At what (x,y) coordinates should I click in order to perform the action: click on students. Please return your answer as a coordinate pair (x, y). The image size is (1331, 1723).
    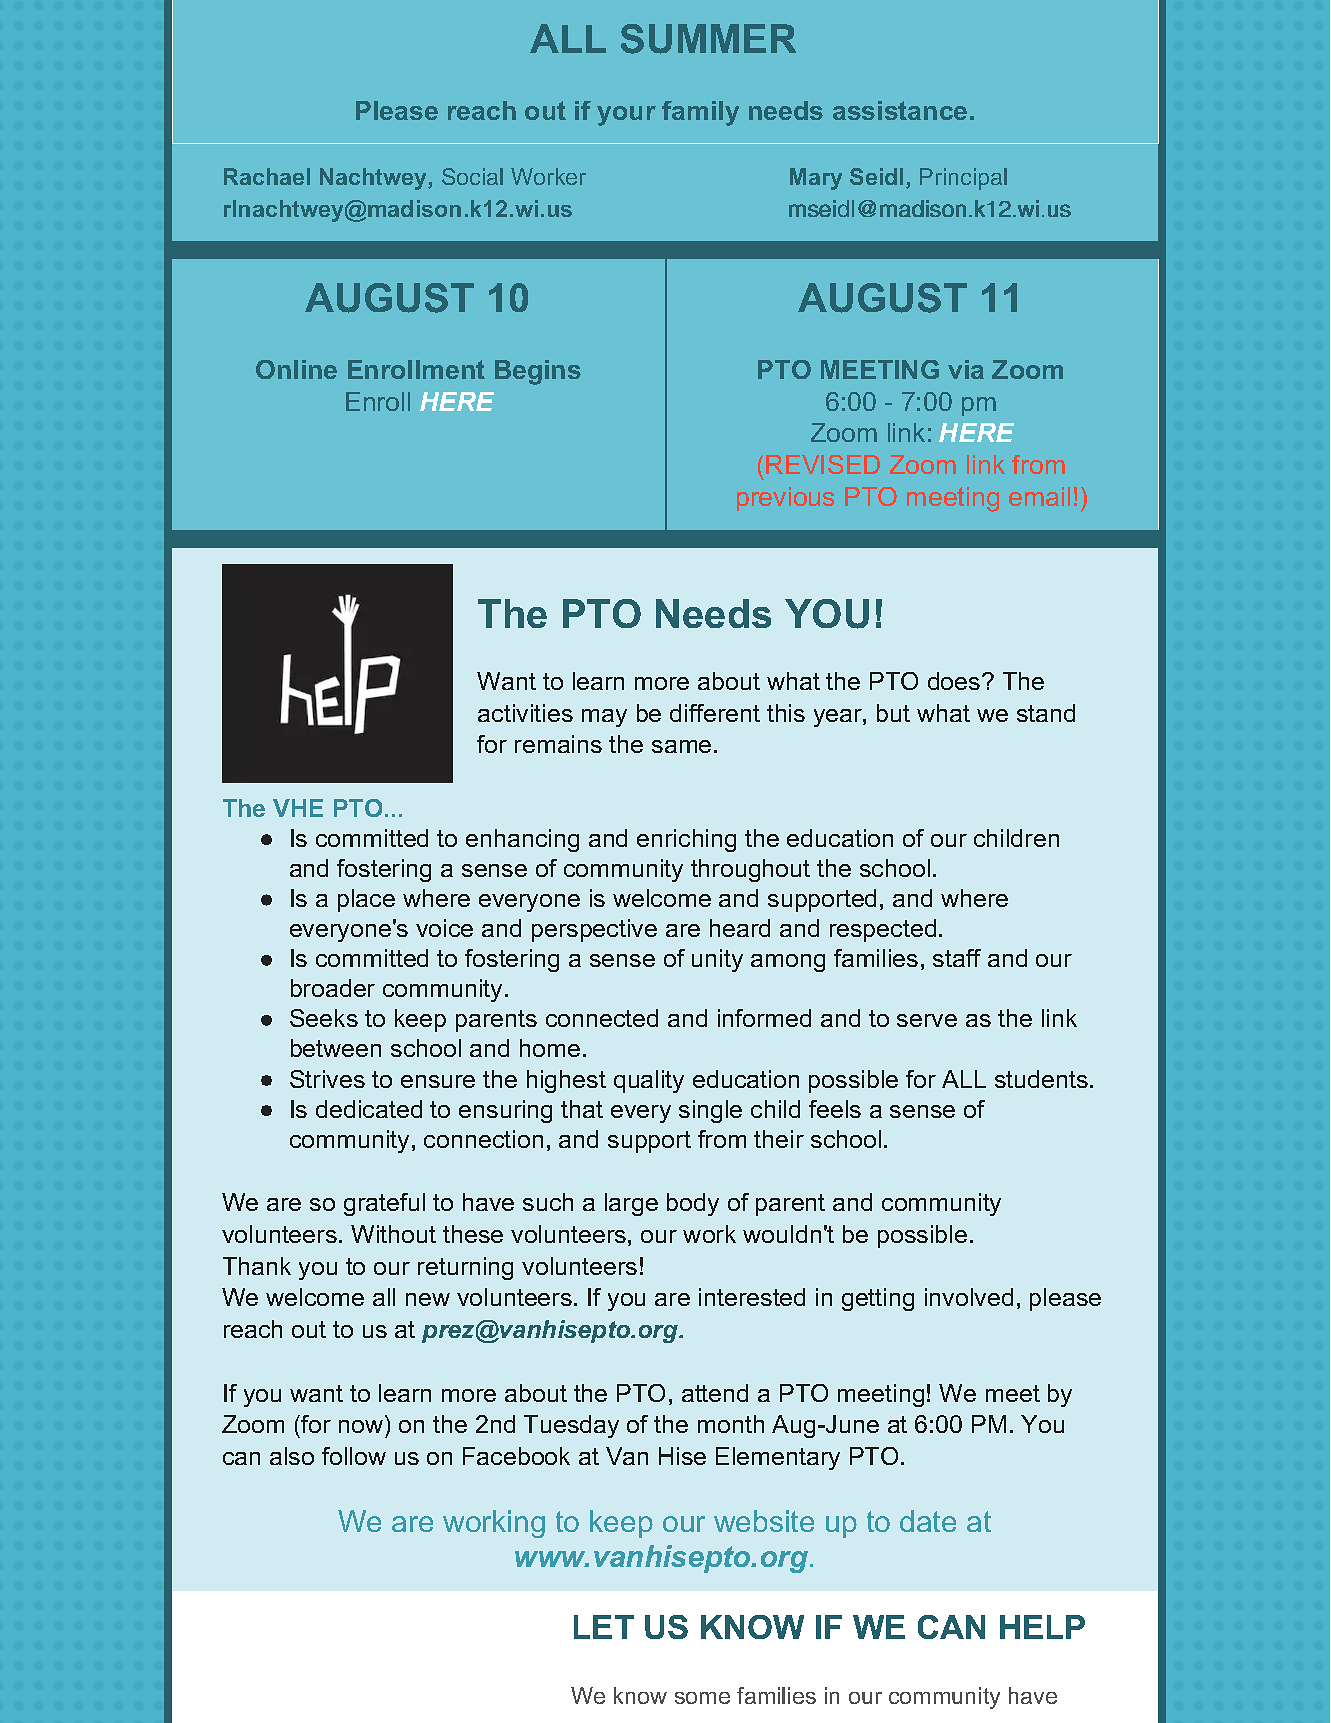
    Looking at the image, I should click on (1041, 1079).
